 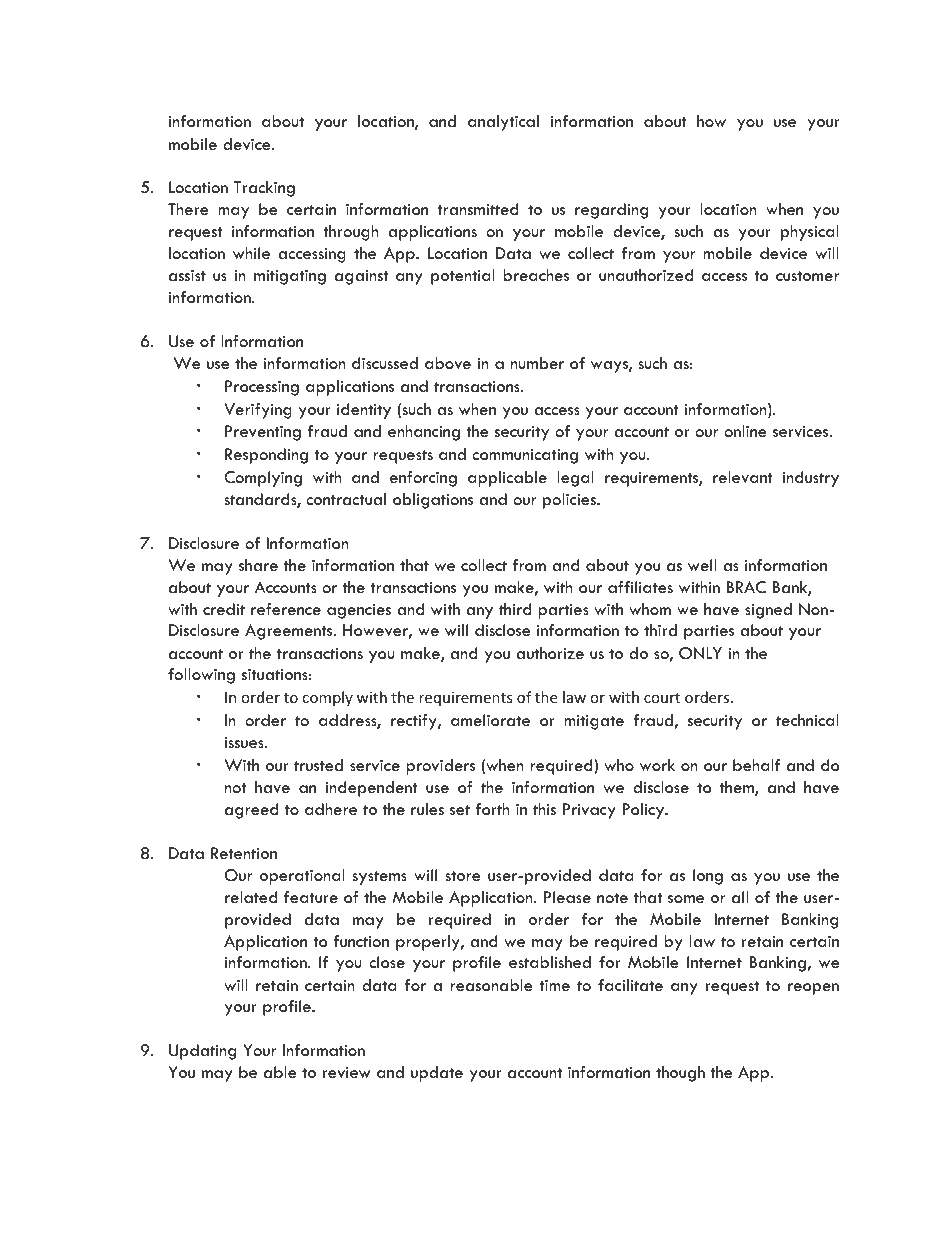 I want to click on physical, so click(x=810, y=233).
